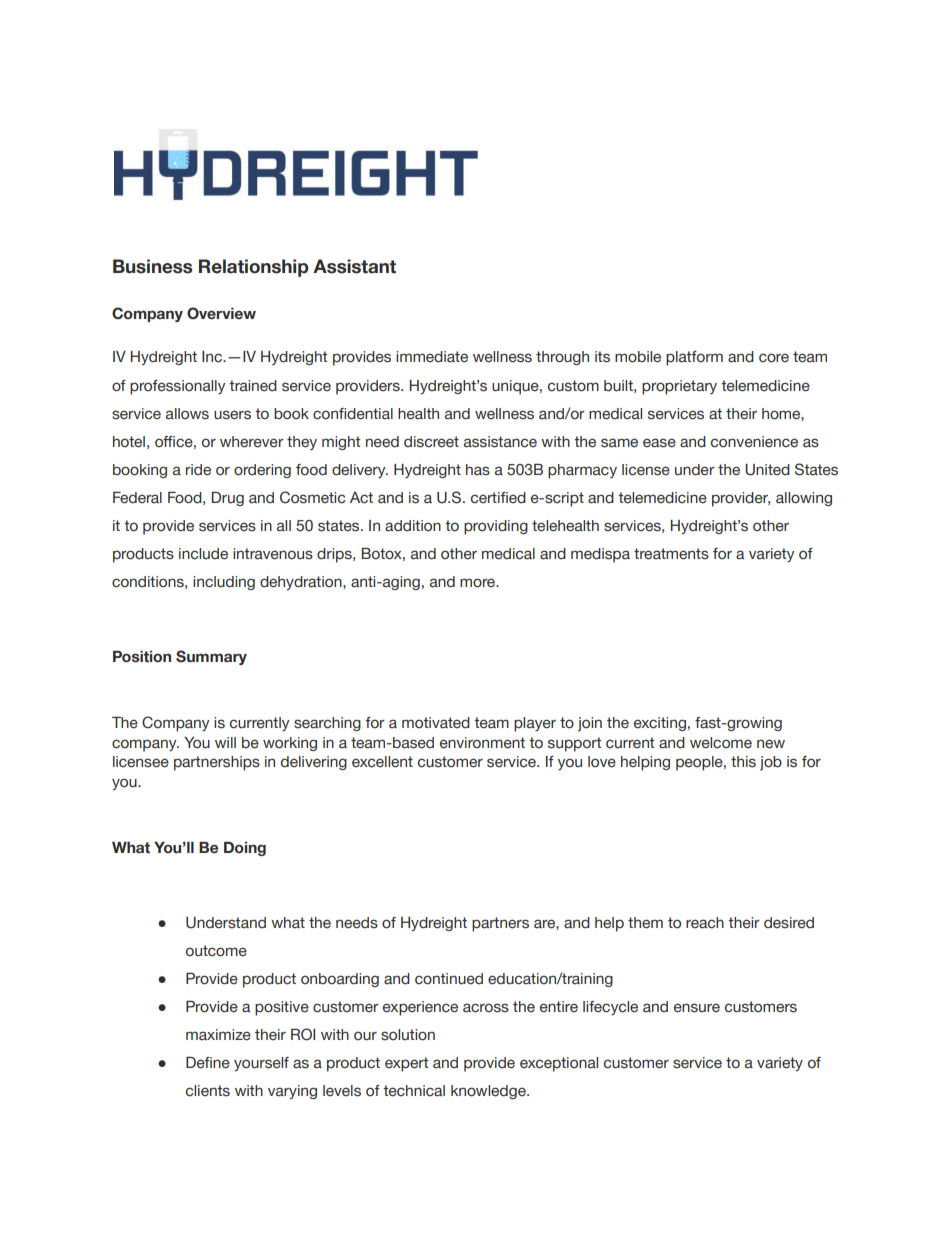 The width and height of the screenshot is (952, 1233). I want to click on motivated, so click(436, 723).
